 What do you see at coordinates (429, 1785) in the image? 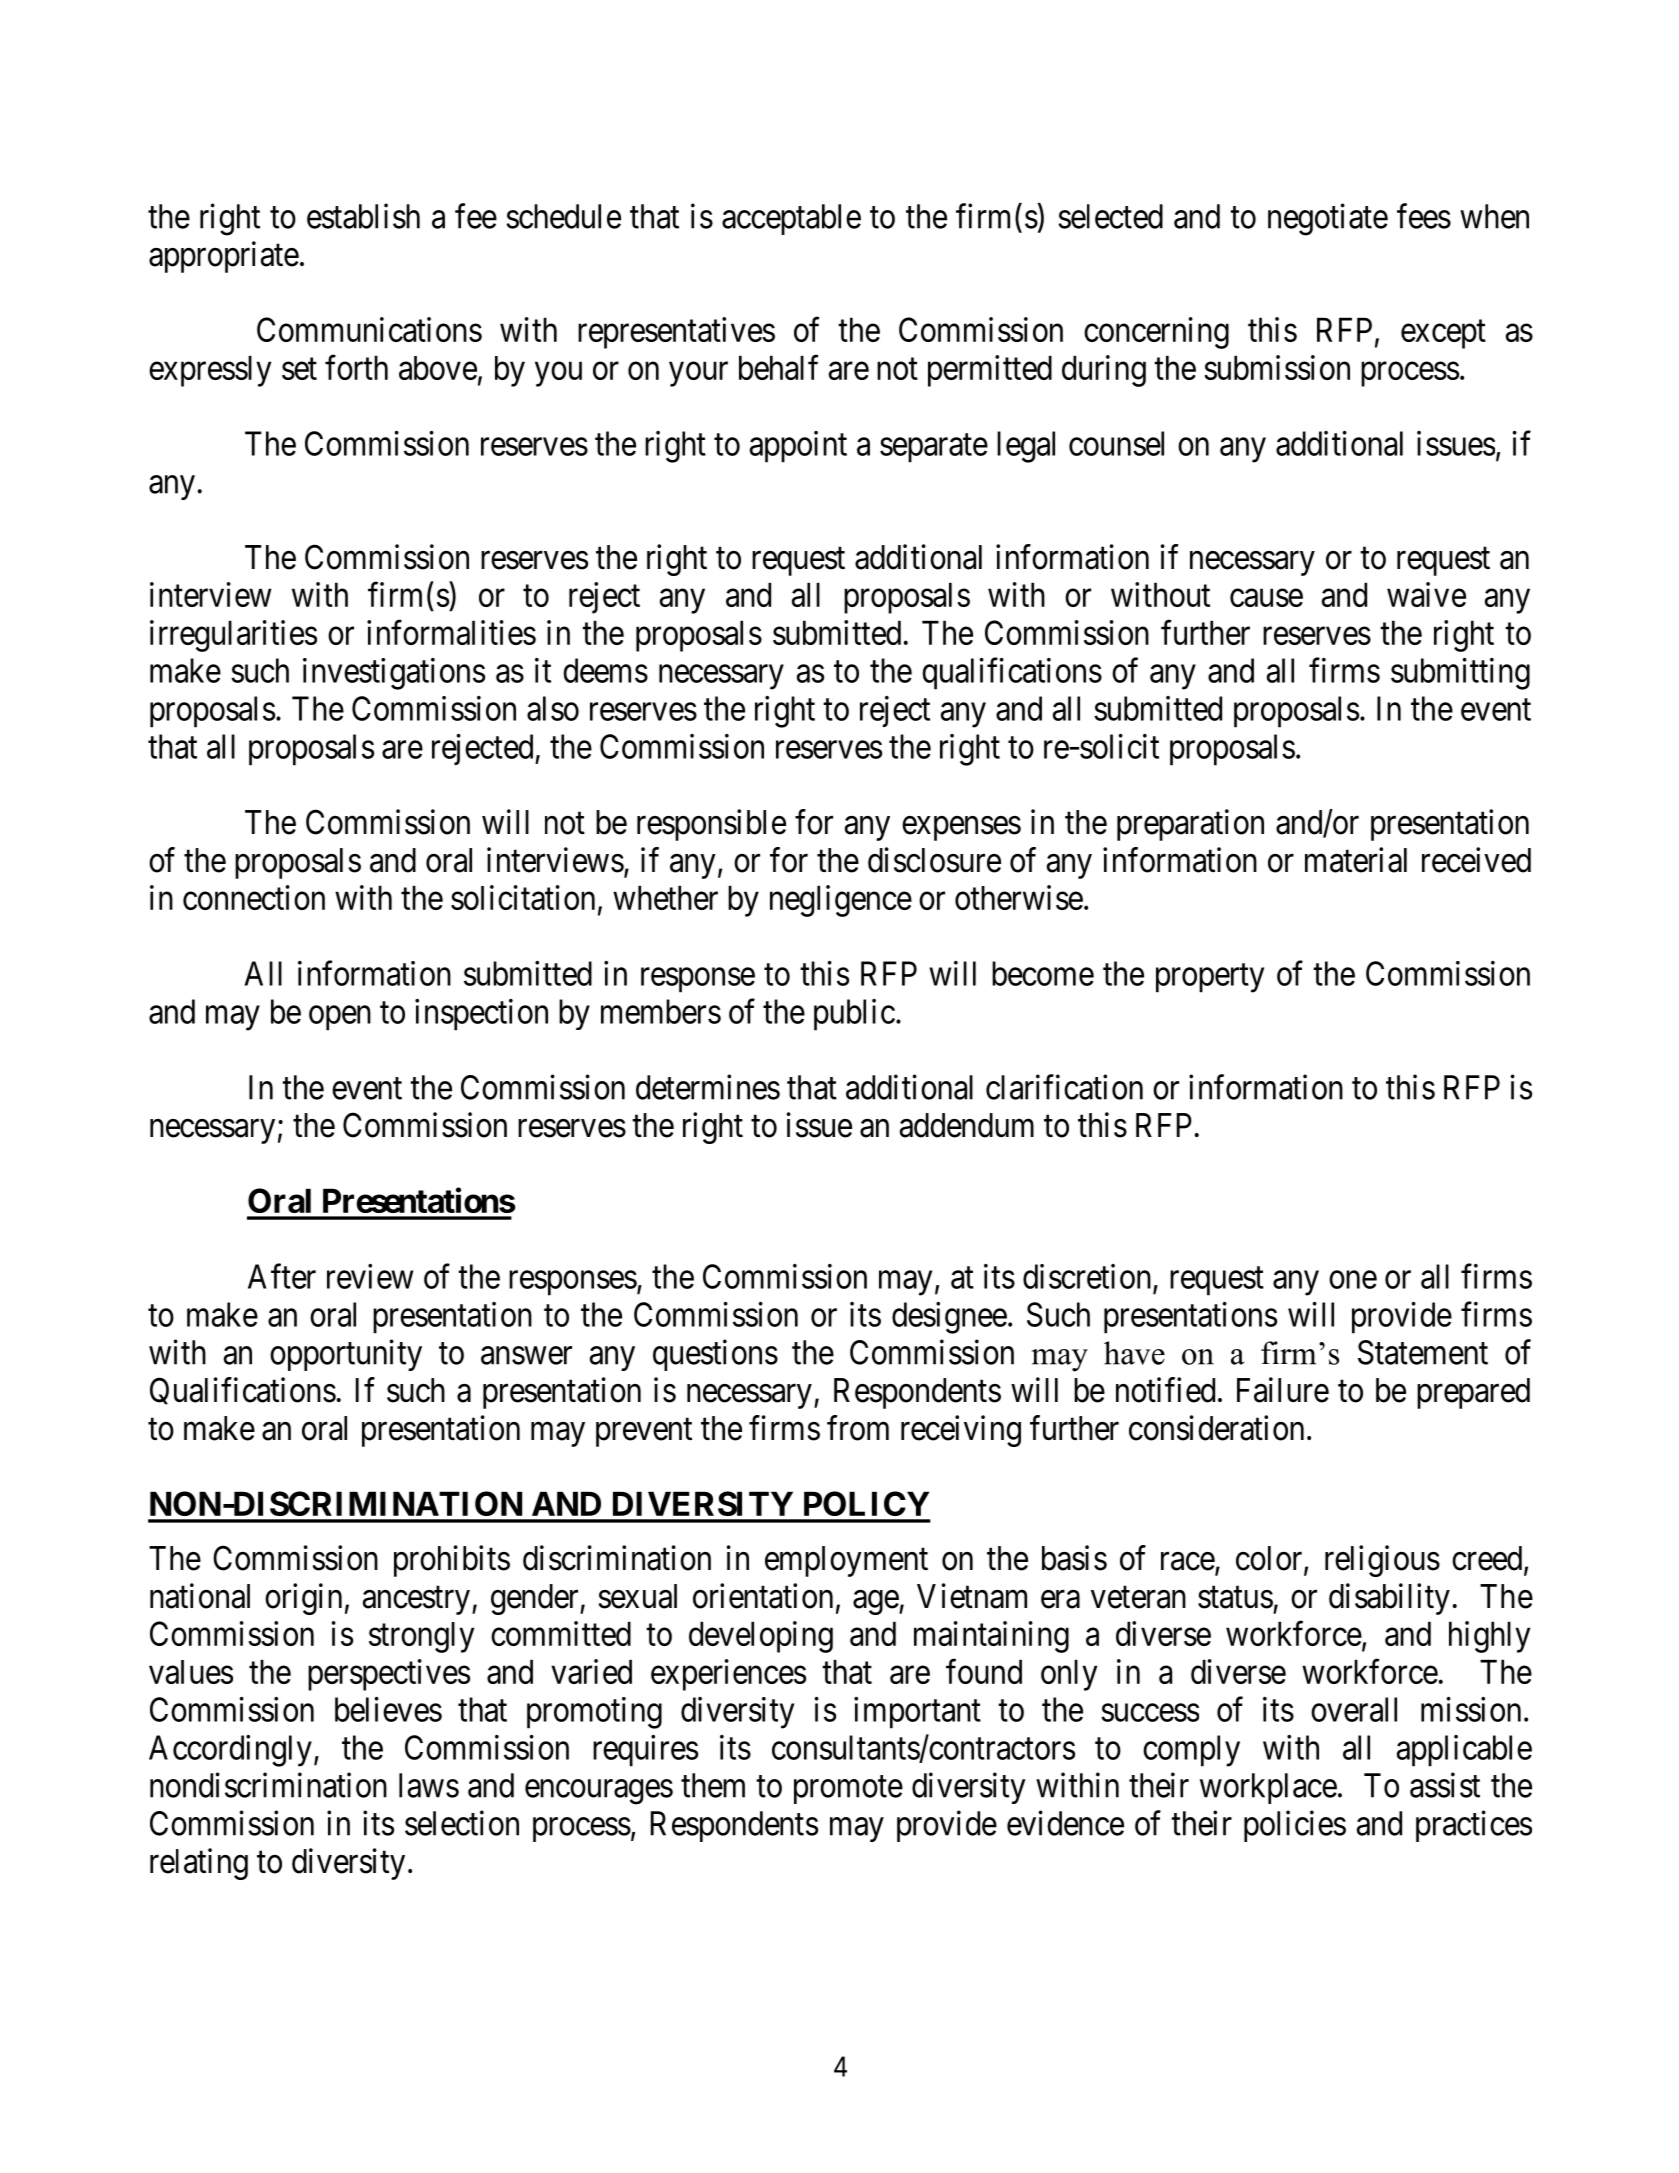
I see `laws` at bounding box center [429, 1785].
